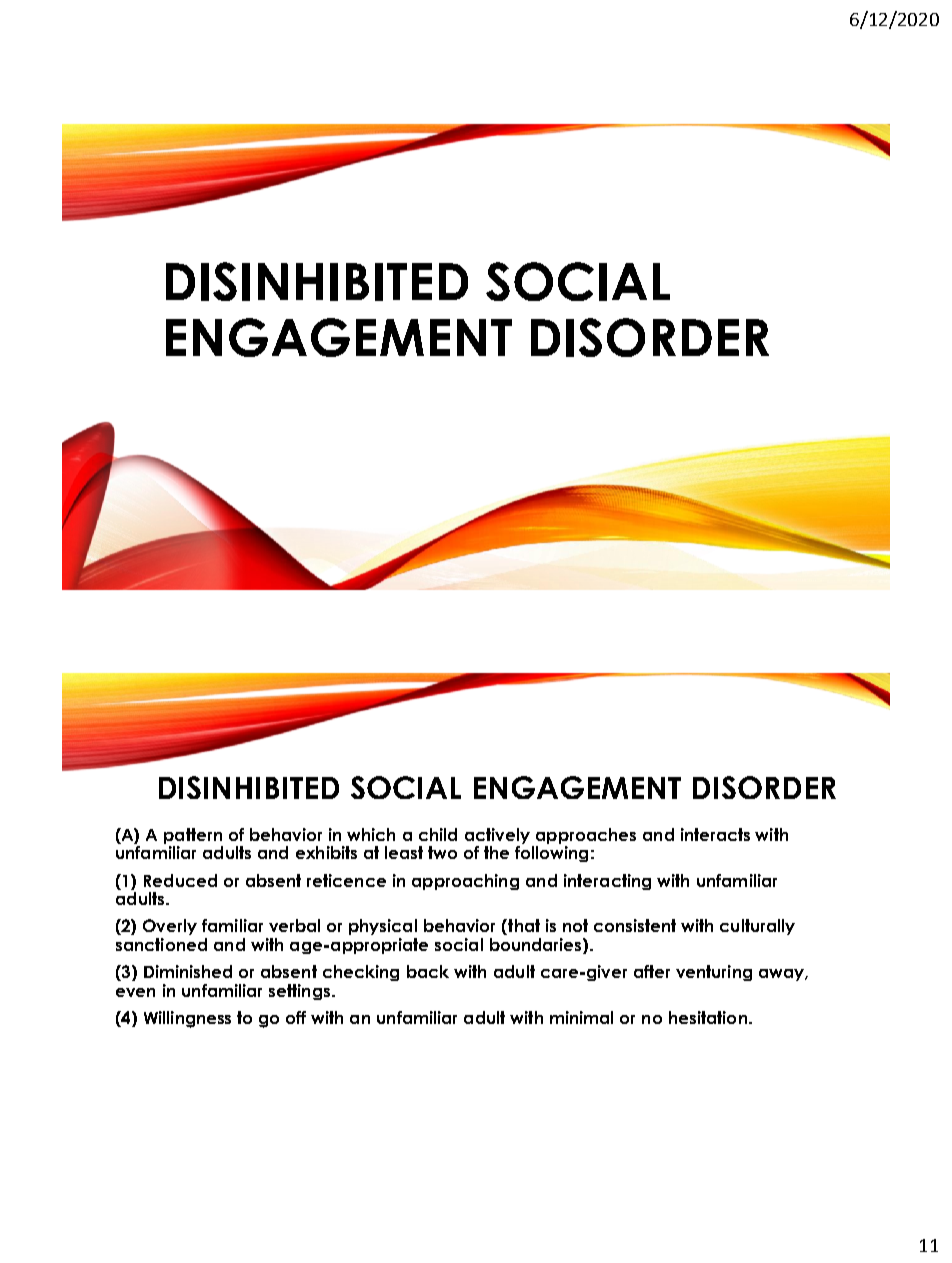 This screenshot has width=952, height=1263. I want to click on hesitation, so click(708, 1017).
